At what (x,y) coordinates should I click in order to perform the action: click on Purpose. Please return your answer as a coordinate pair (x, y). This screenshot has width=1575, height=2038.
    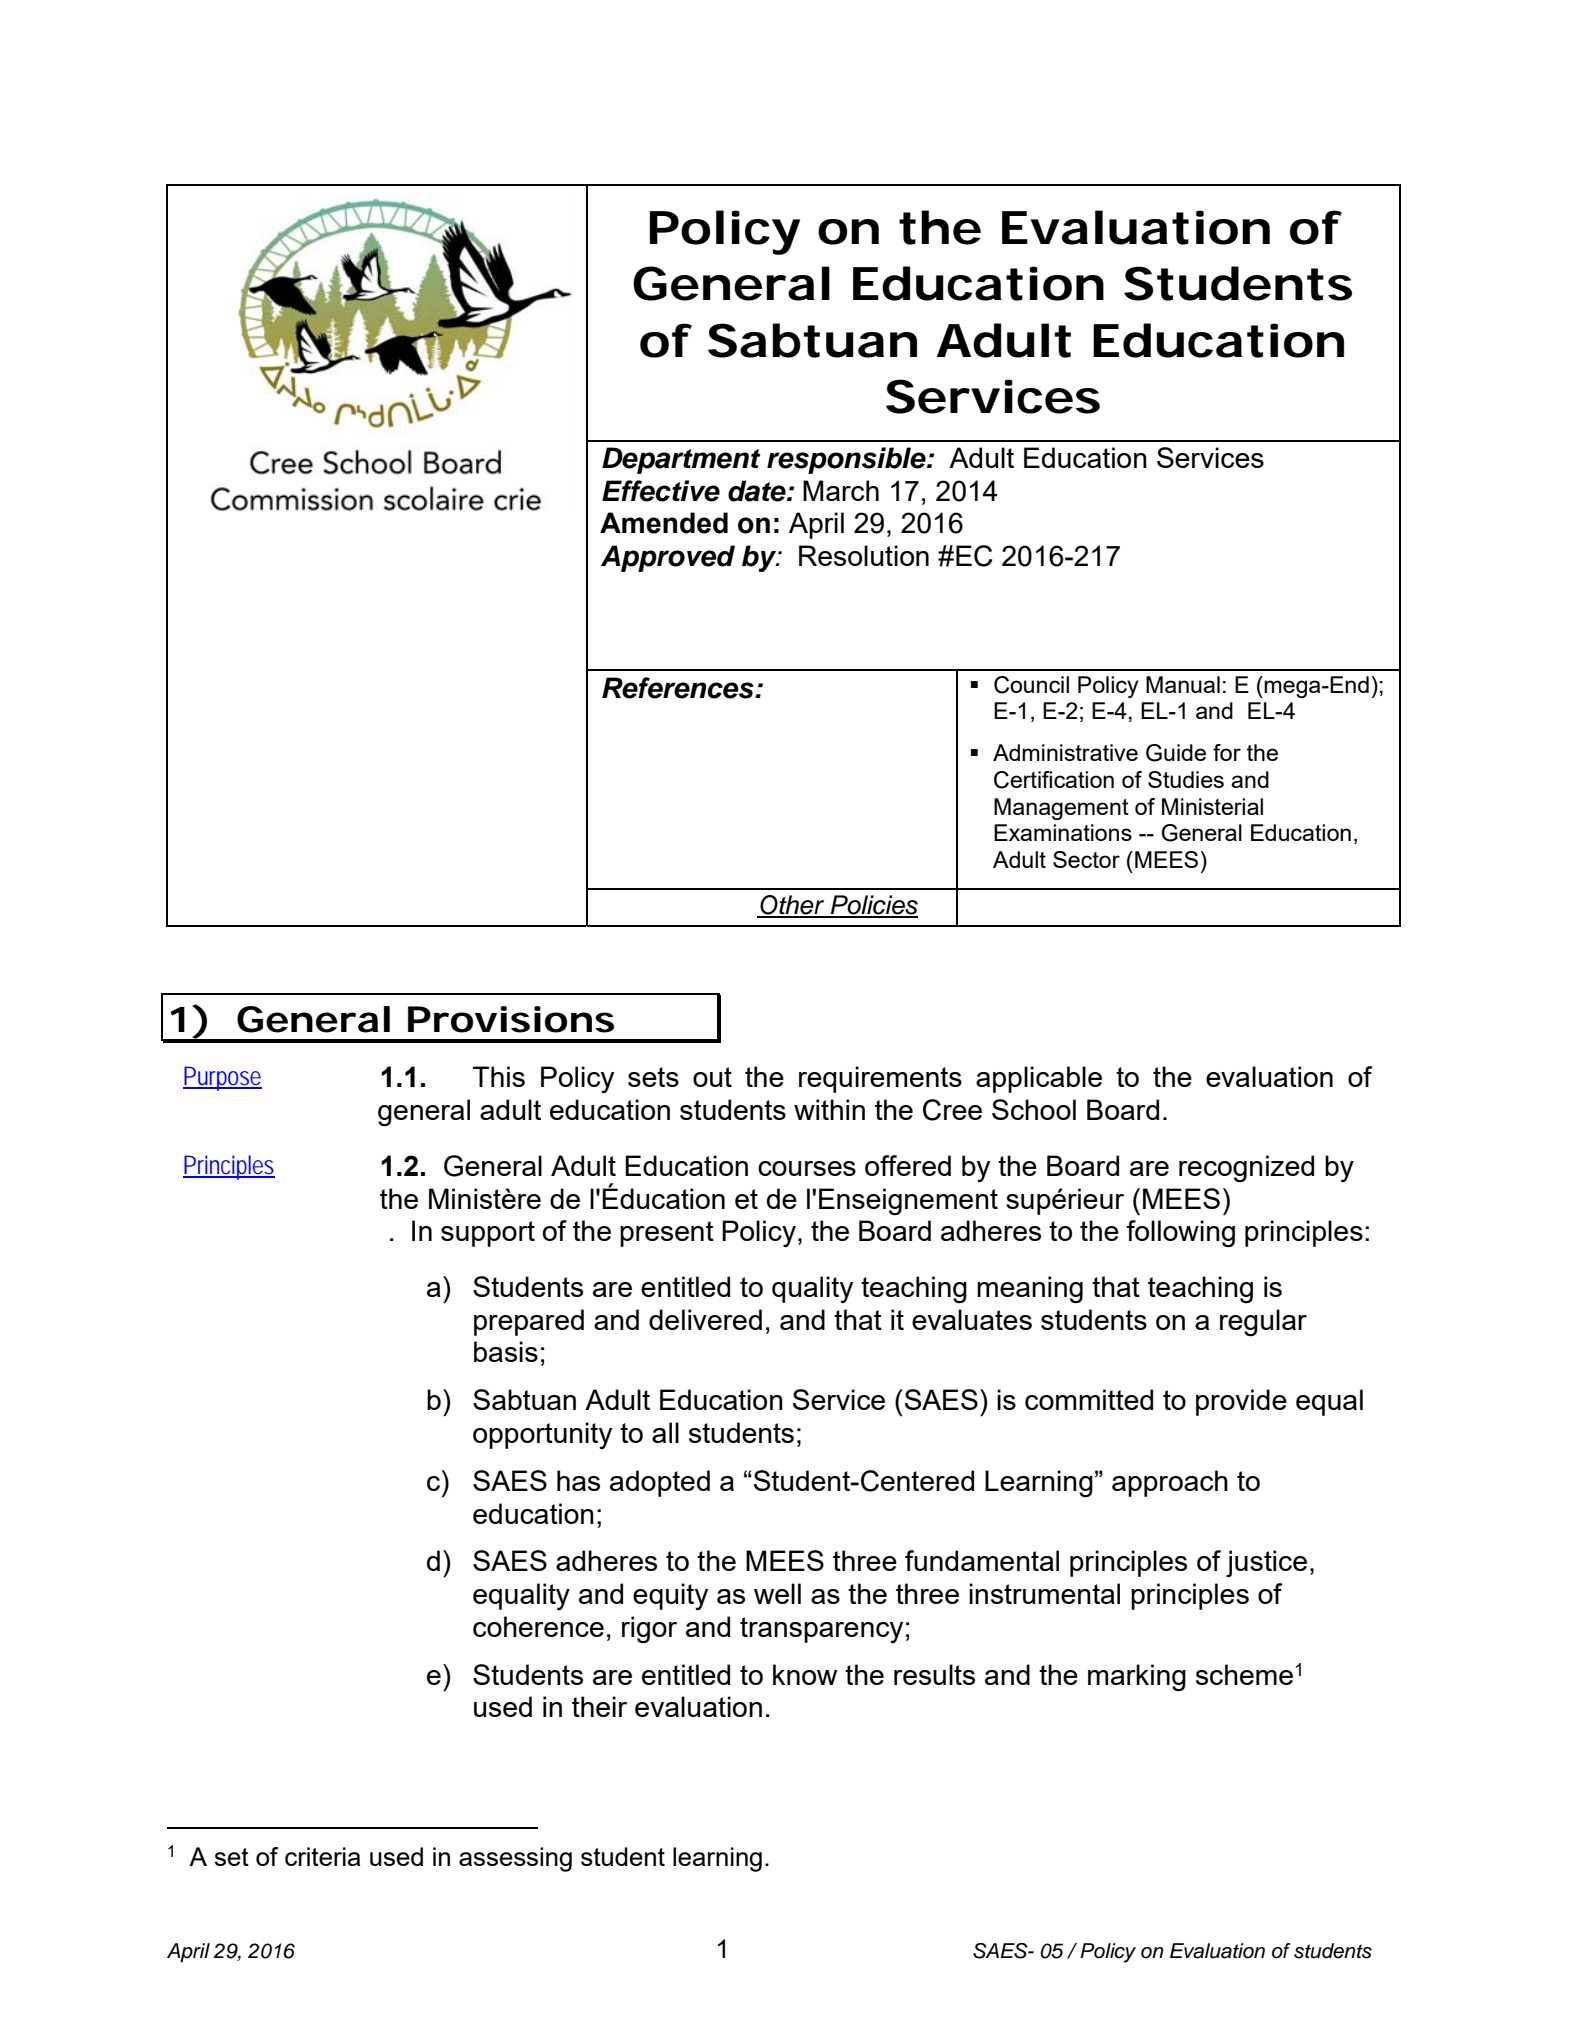
    Looking at the image, I should click on (222, 1078).
